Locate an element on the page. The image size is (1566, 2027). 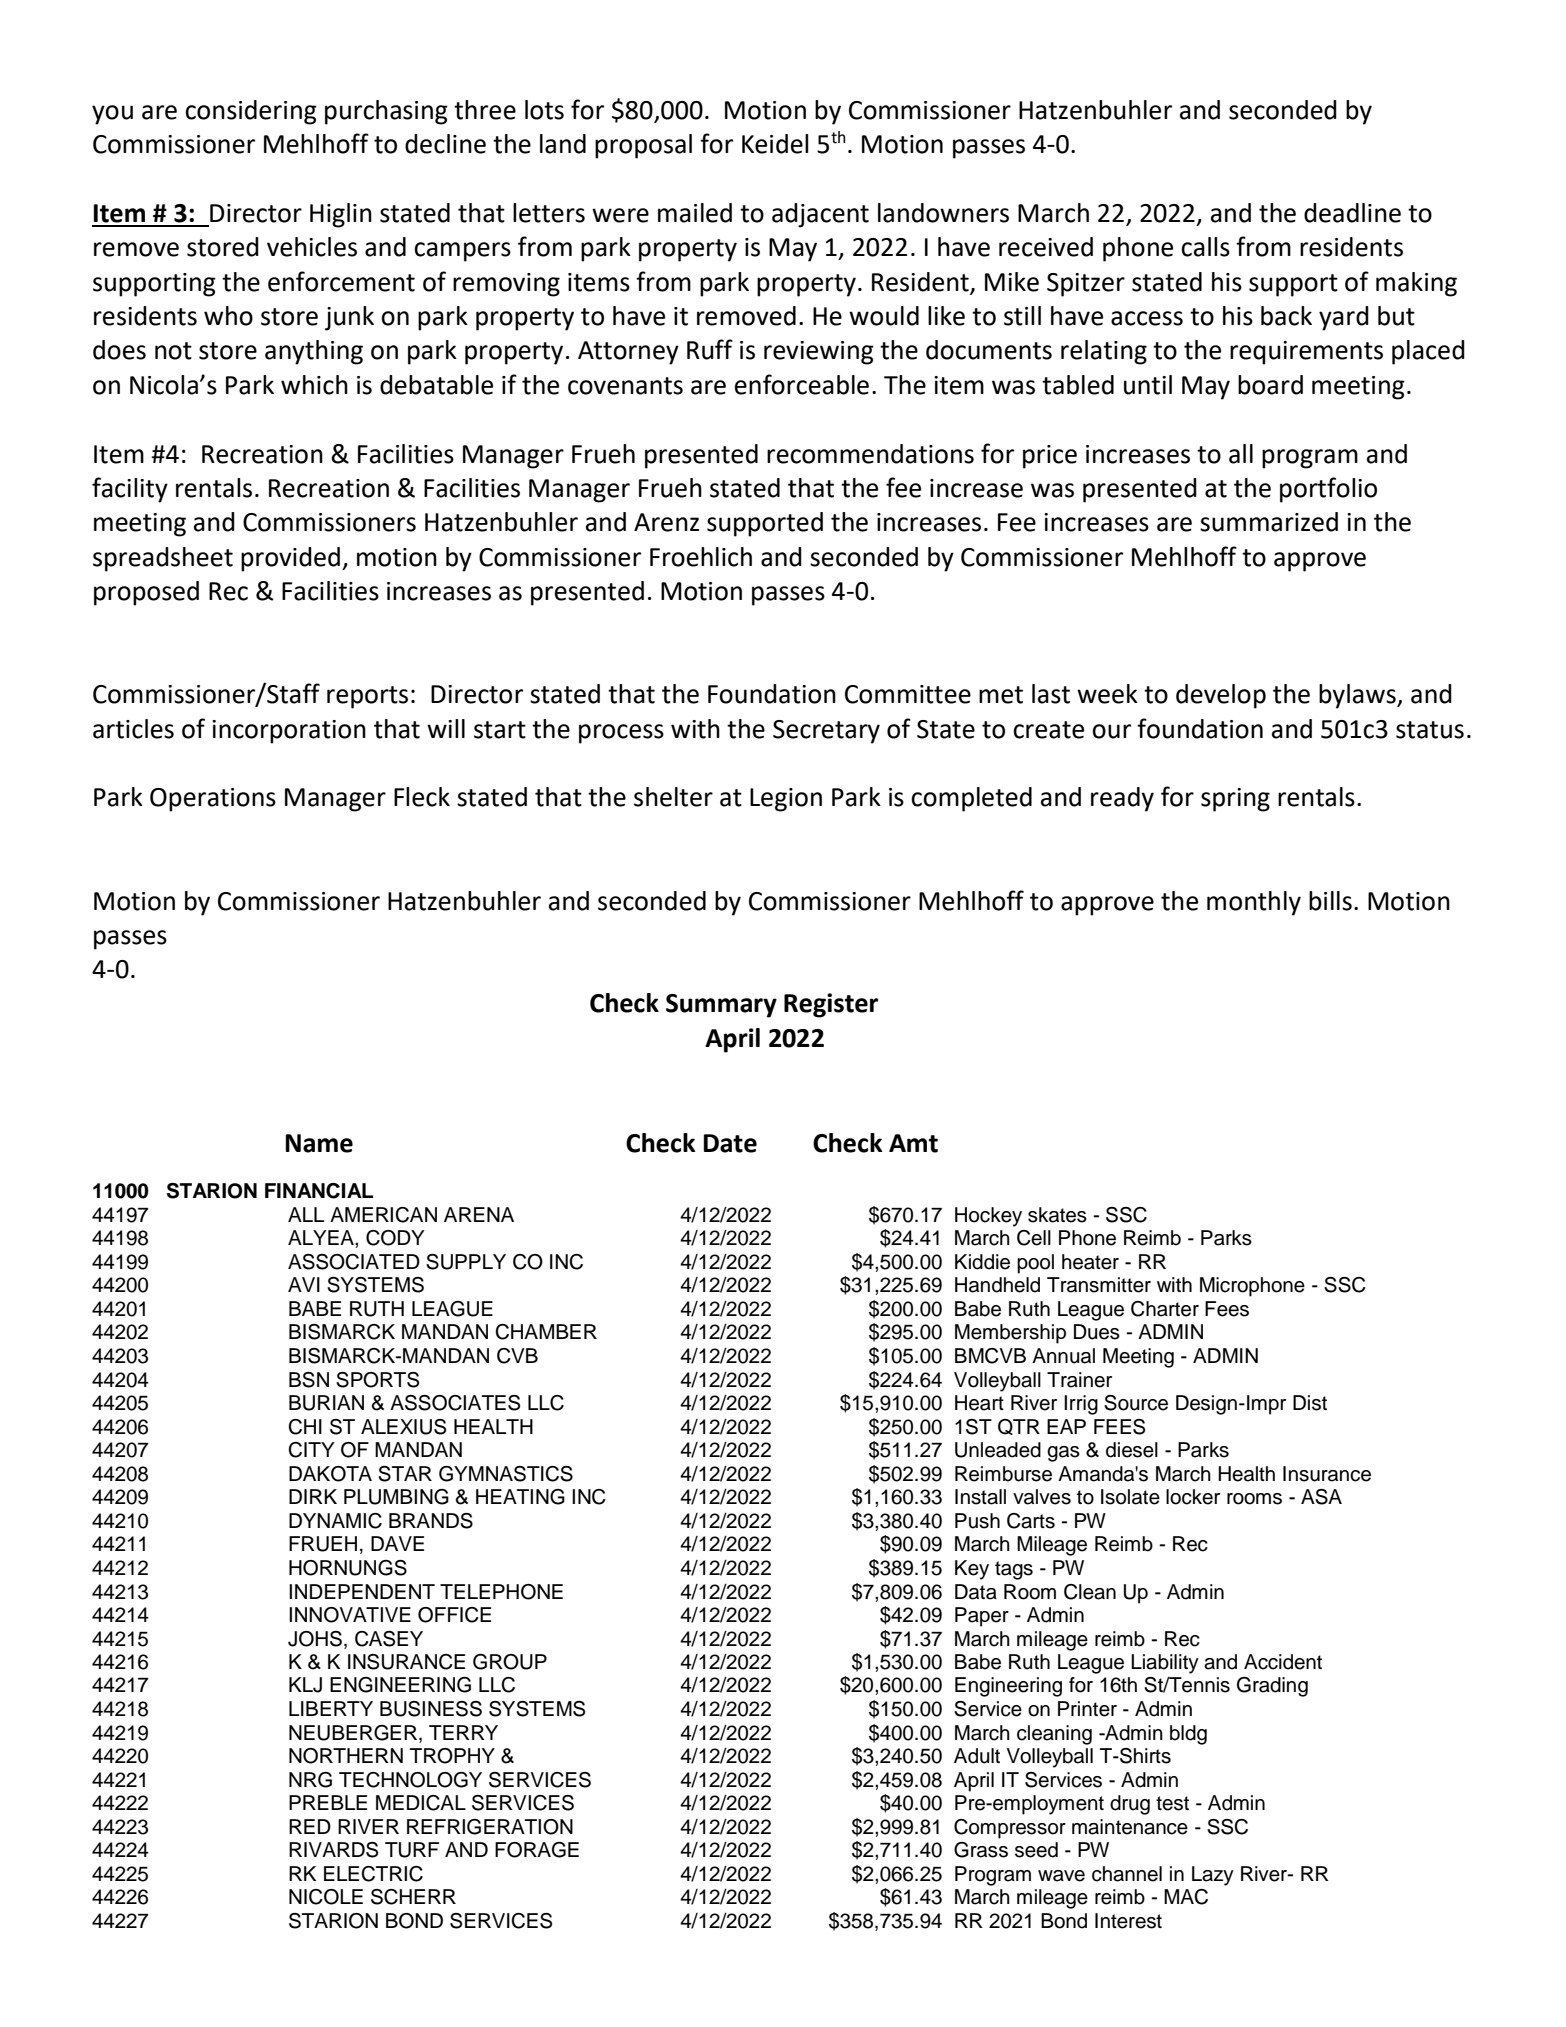
adjacent is located at coordinates (820, 215).
